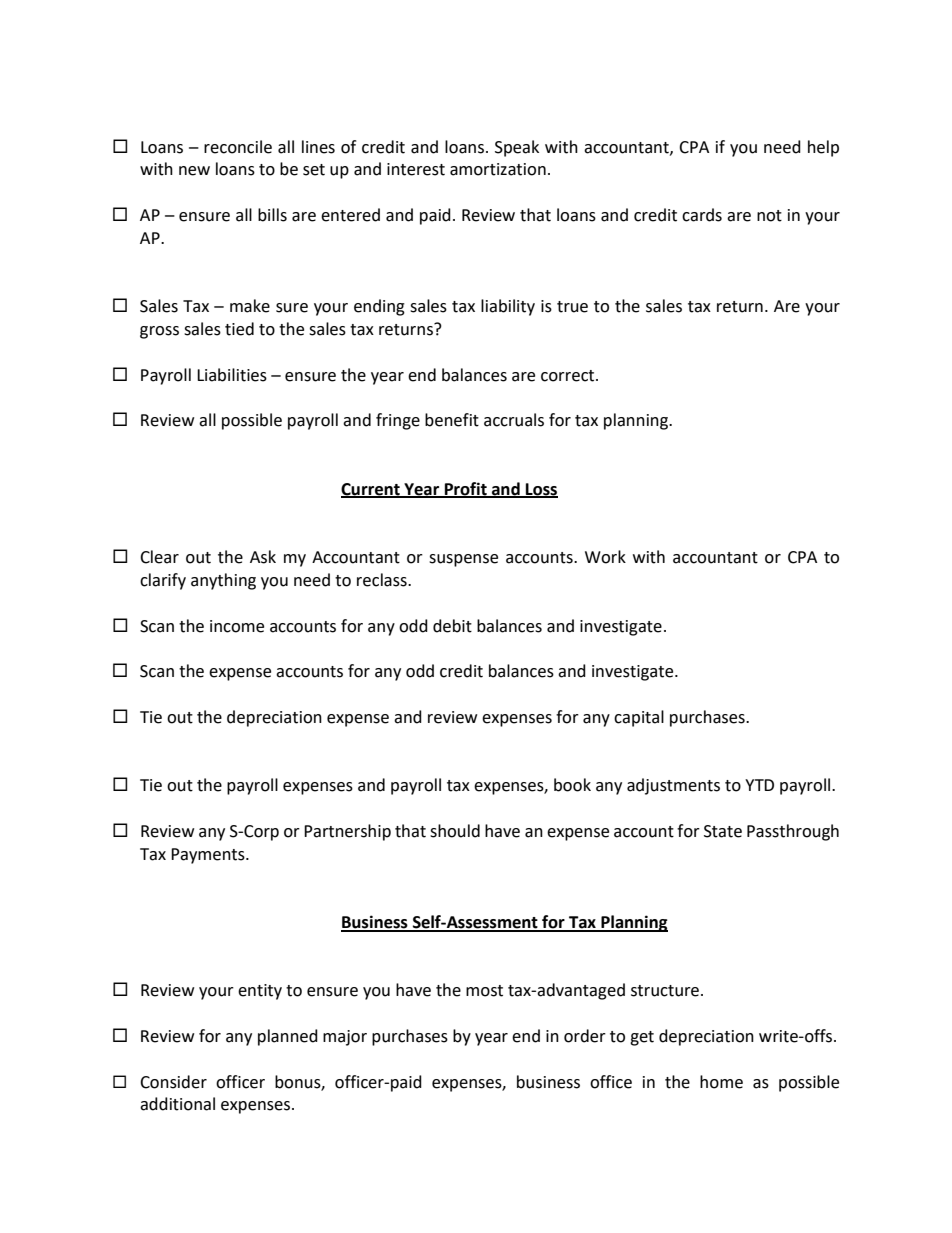 The height and width of the document is (1233, 952). What do you see at coordinates (238, 147) in the document?
I see `reconcile` at bounding box center [238, 147].
